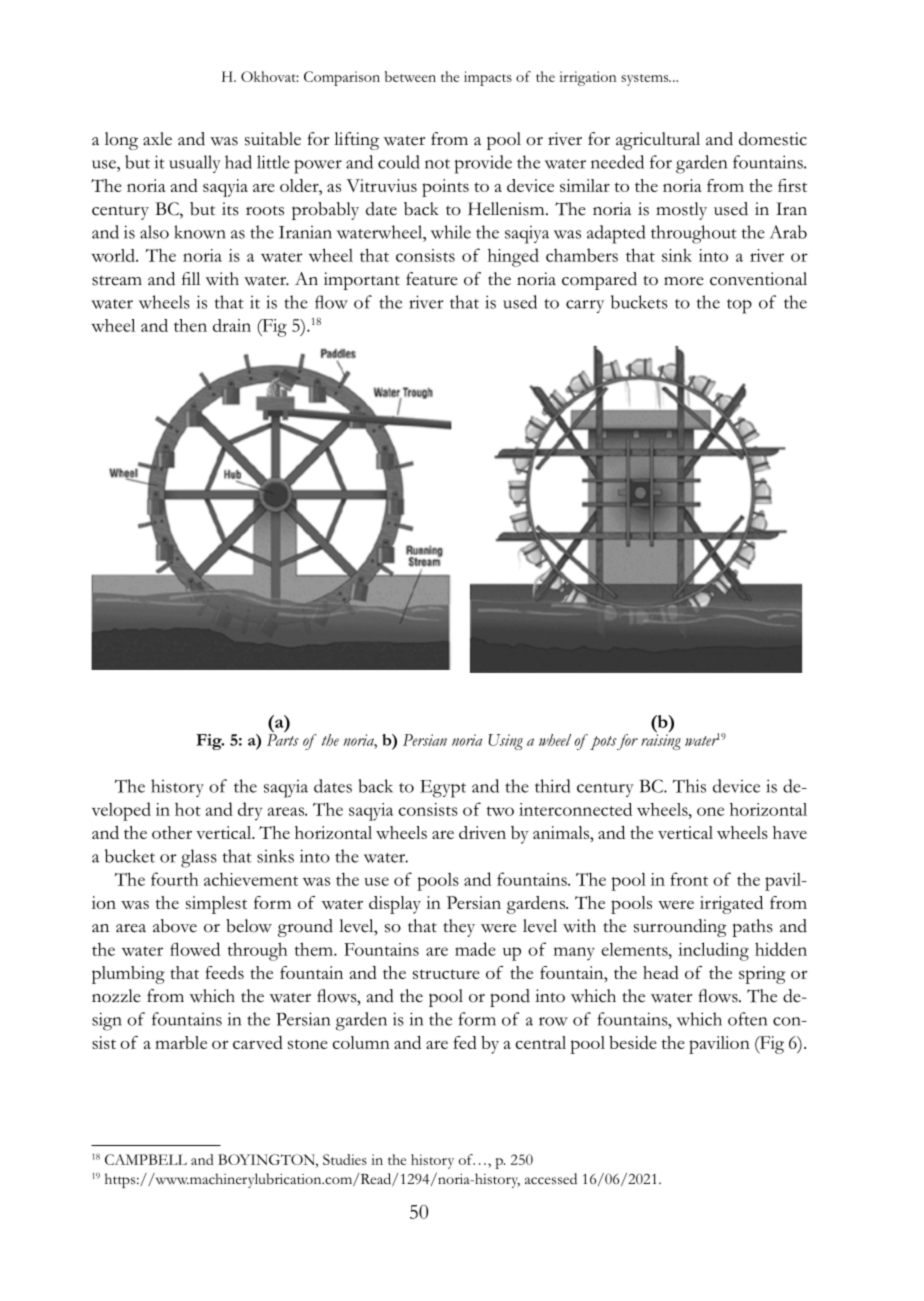 This document has width=924, height=1301. What do you see at coordinates (488, 78) in the document?
I see `impacts` at bounding box center [488, 78].
